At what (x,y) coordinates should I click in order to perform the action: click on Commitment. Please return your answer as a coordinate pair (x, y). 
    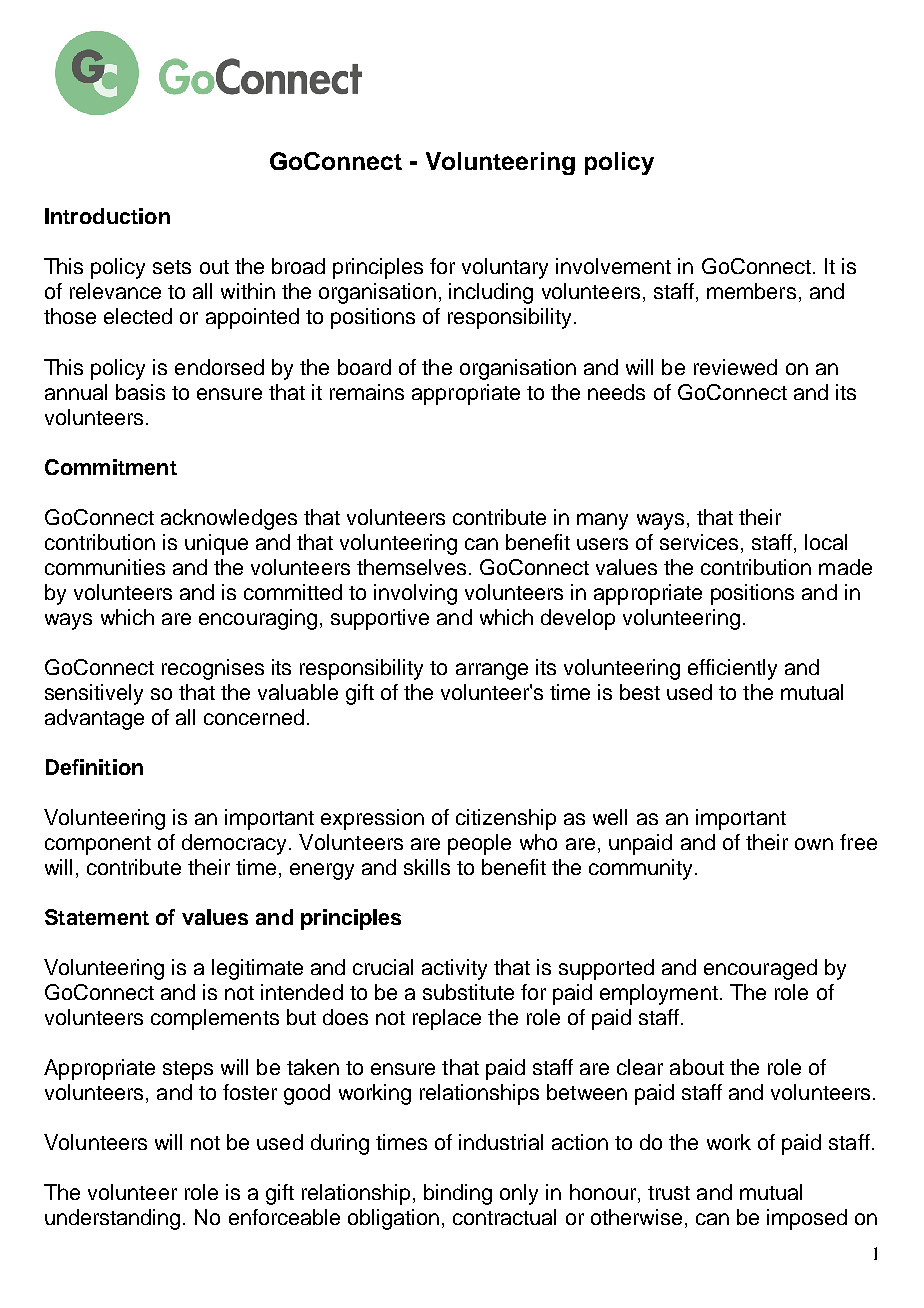
    Looking at the image, I should click on (111, 467).
